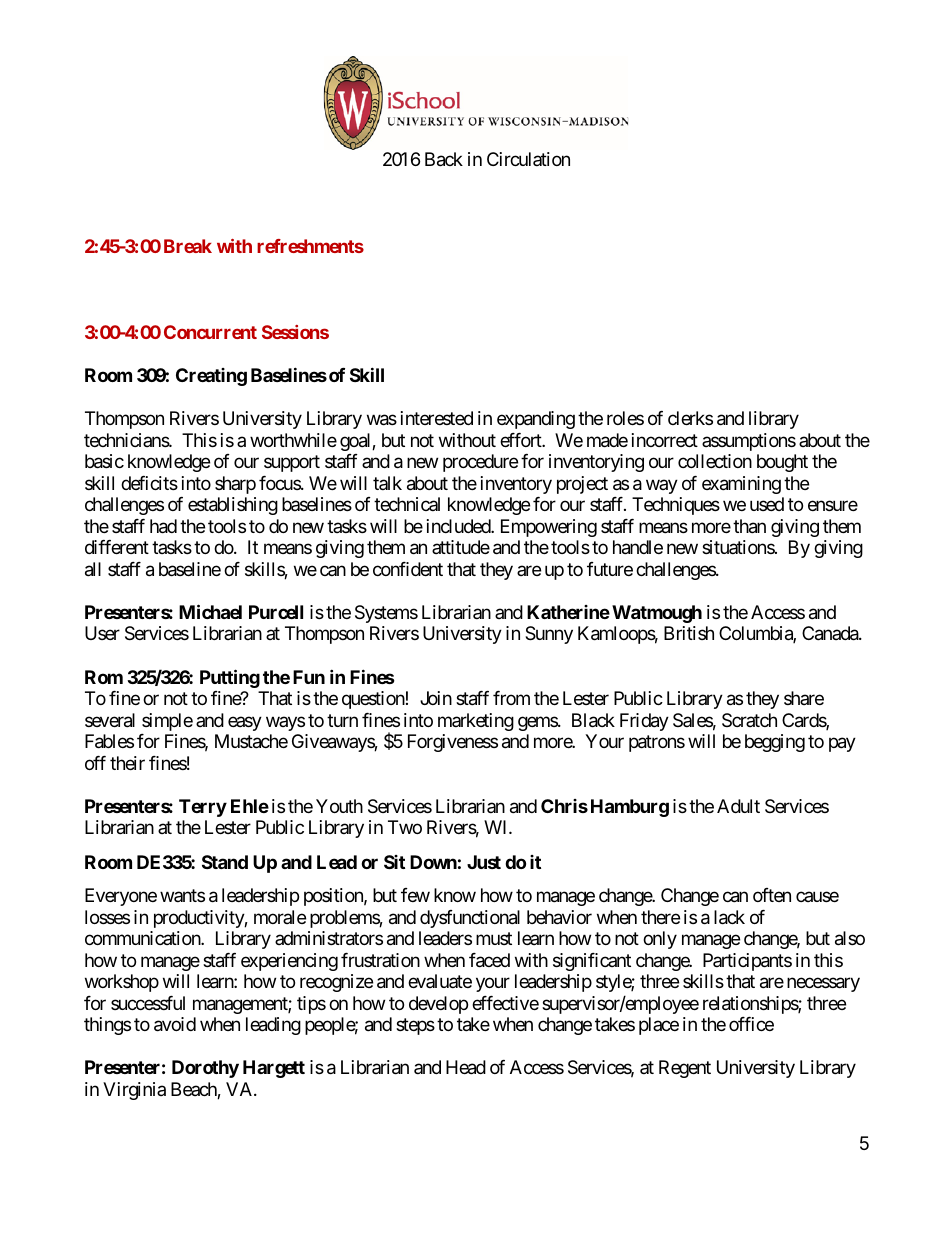 This page has width=952, height=1233. I want to click on Head, so click(466, 1067).
